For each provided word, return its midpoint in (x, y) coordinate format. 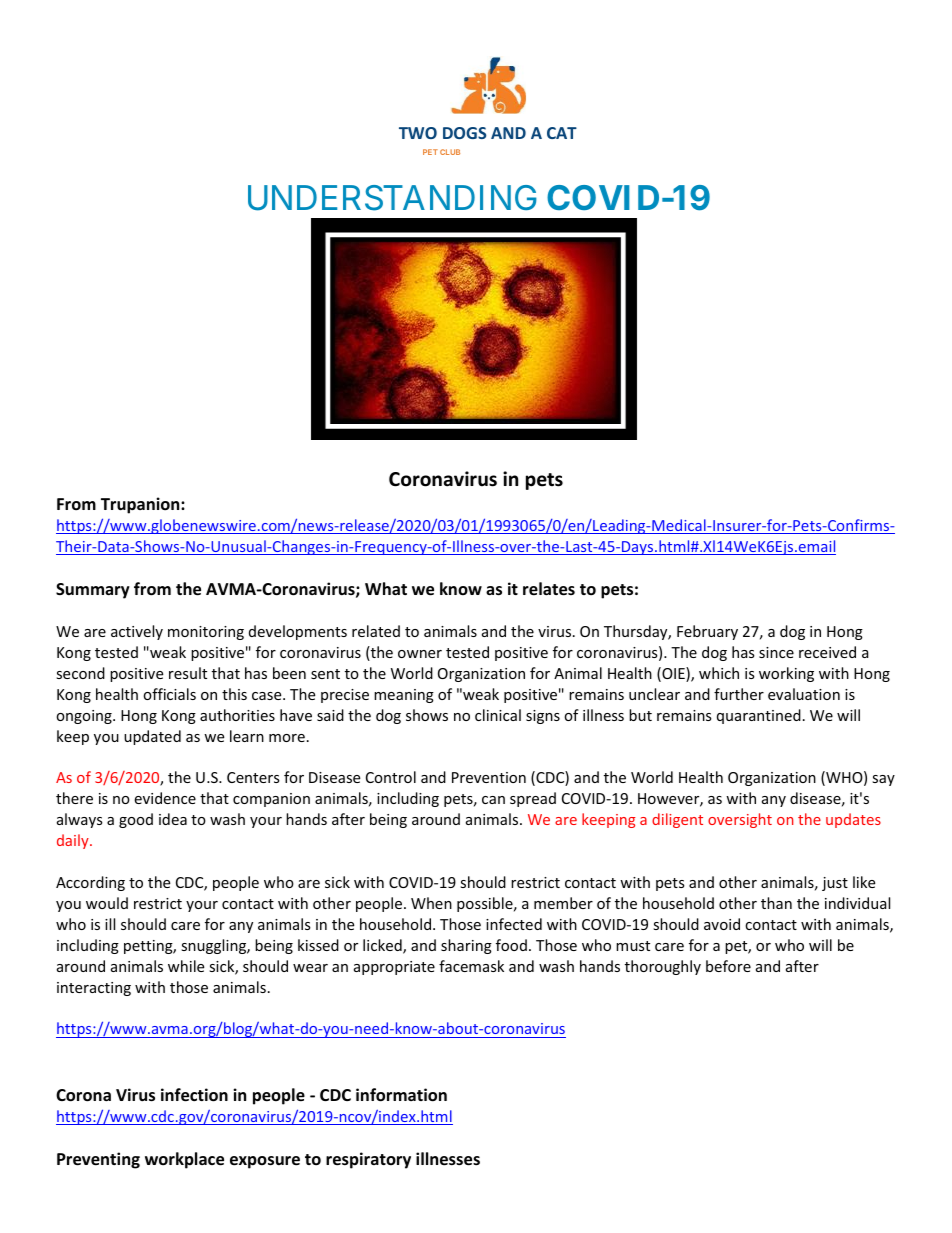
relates (549, 589)
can (493, 800)
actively (137, 632)
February (707, 632)
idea (173, 819)
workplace (184, 1160)
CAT (562, 133)
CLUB (450, 152)
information (401, 1095)
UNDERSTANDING (392, 198)
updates (853, 820)
